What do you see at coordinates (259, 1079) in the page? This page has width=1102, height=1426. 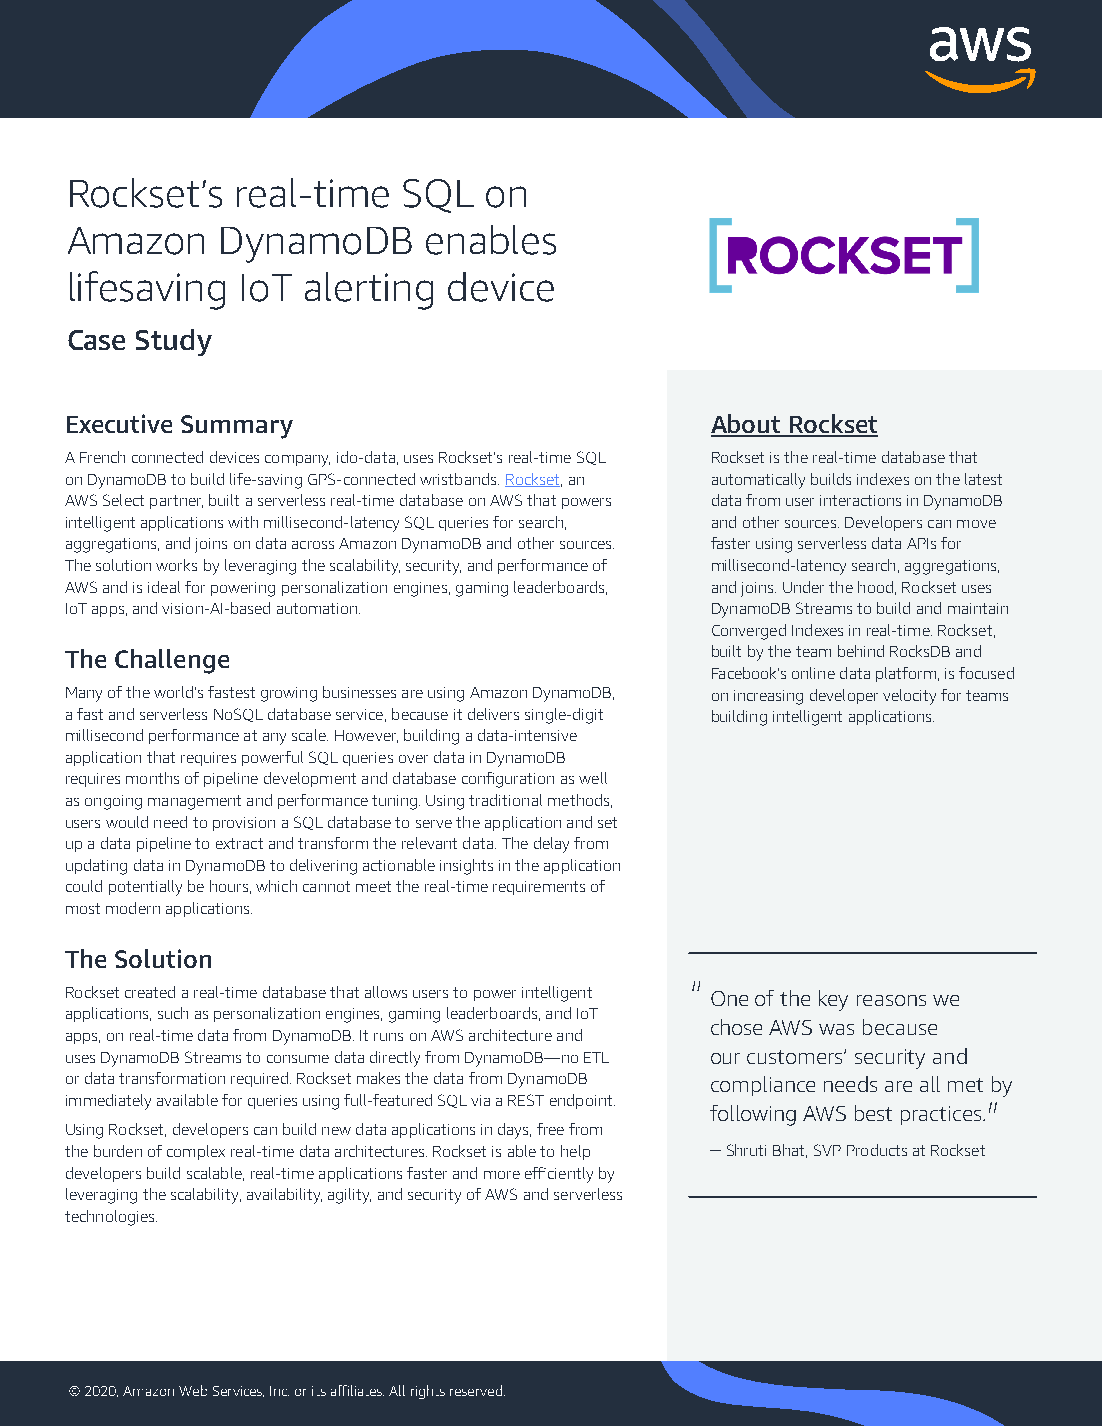 I see `required` at bounding box center [259, 1079].
